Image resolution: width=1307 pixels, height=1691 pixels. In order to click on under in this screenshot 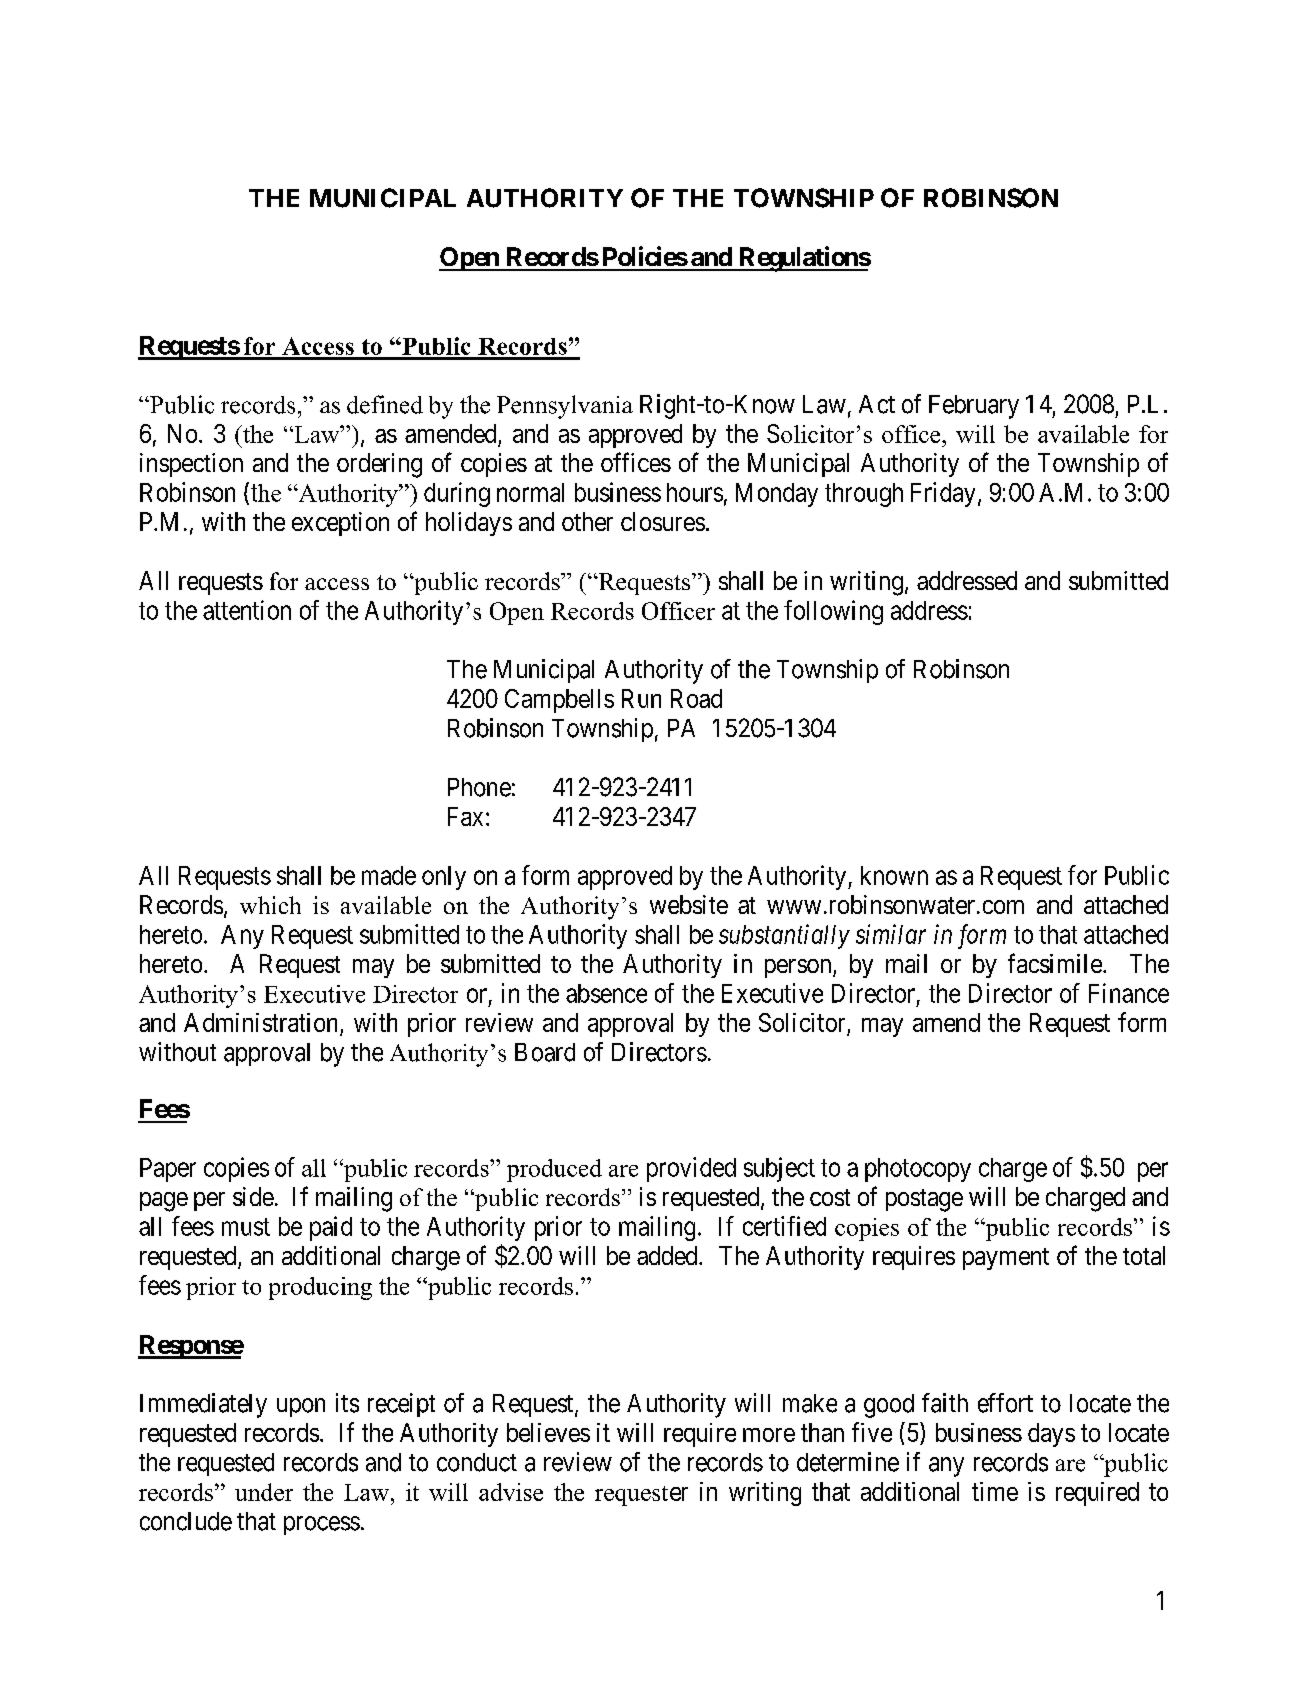, I will do `click(264, 1492)`.
